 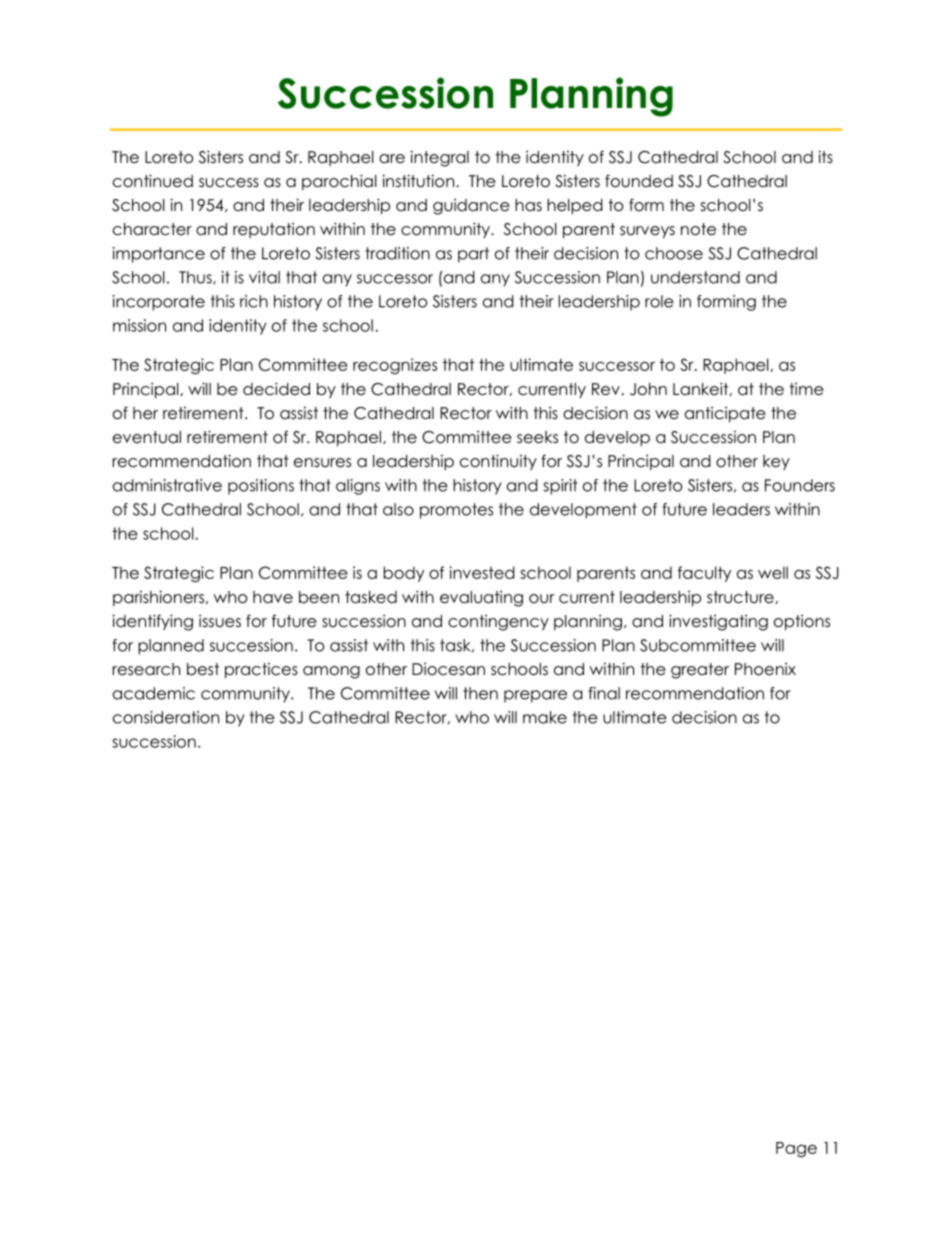 I want to click on note, so click(x=698, y=229).
